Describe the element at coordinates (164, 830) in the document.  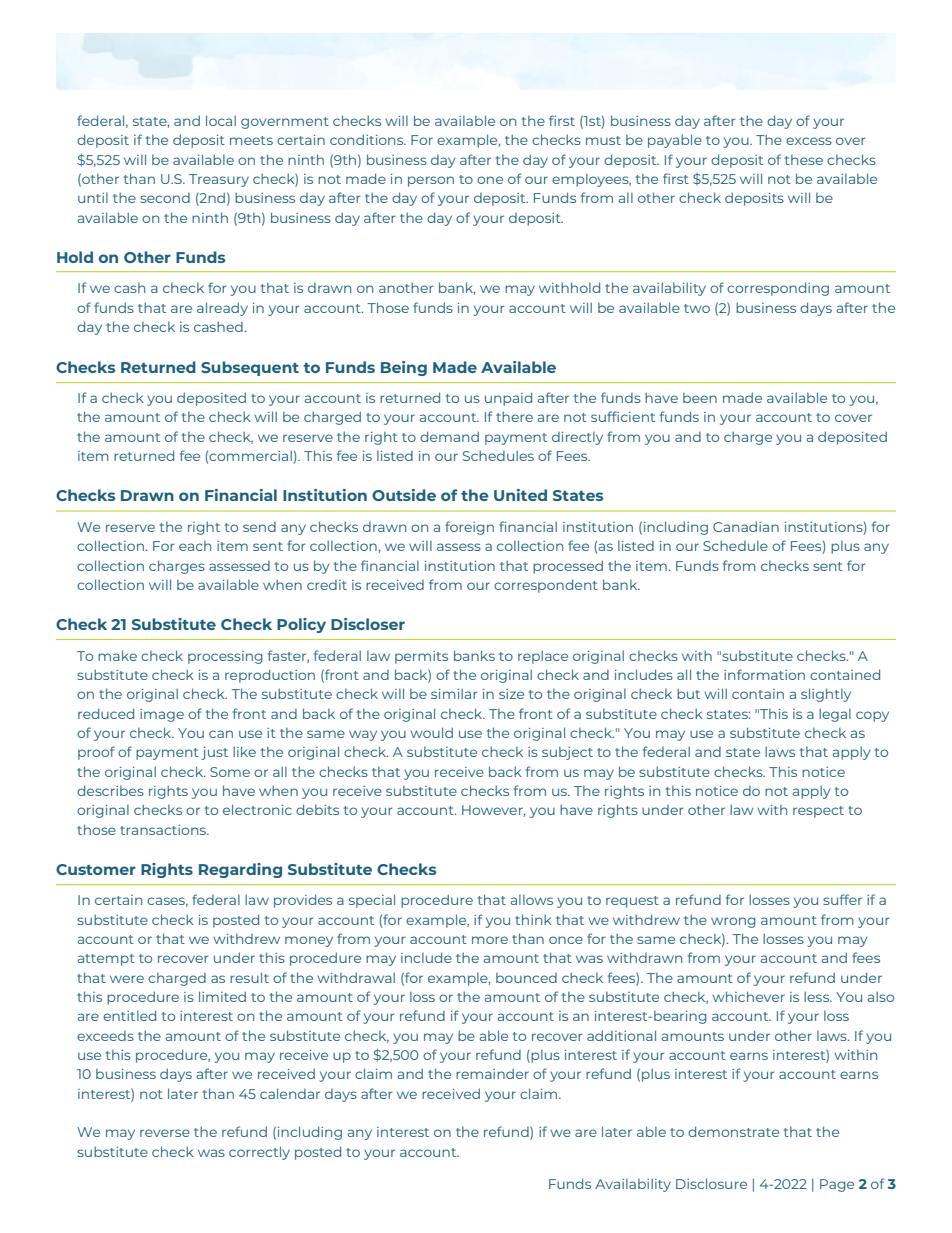
I see `transactions` at that location.
